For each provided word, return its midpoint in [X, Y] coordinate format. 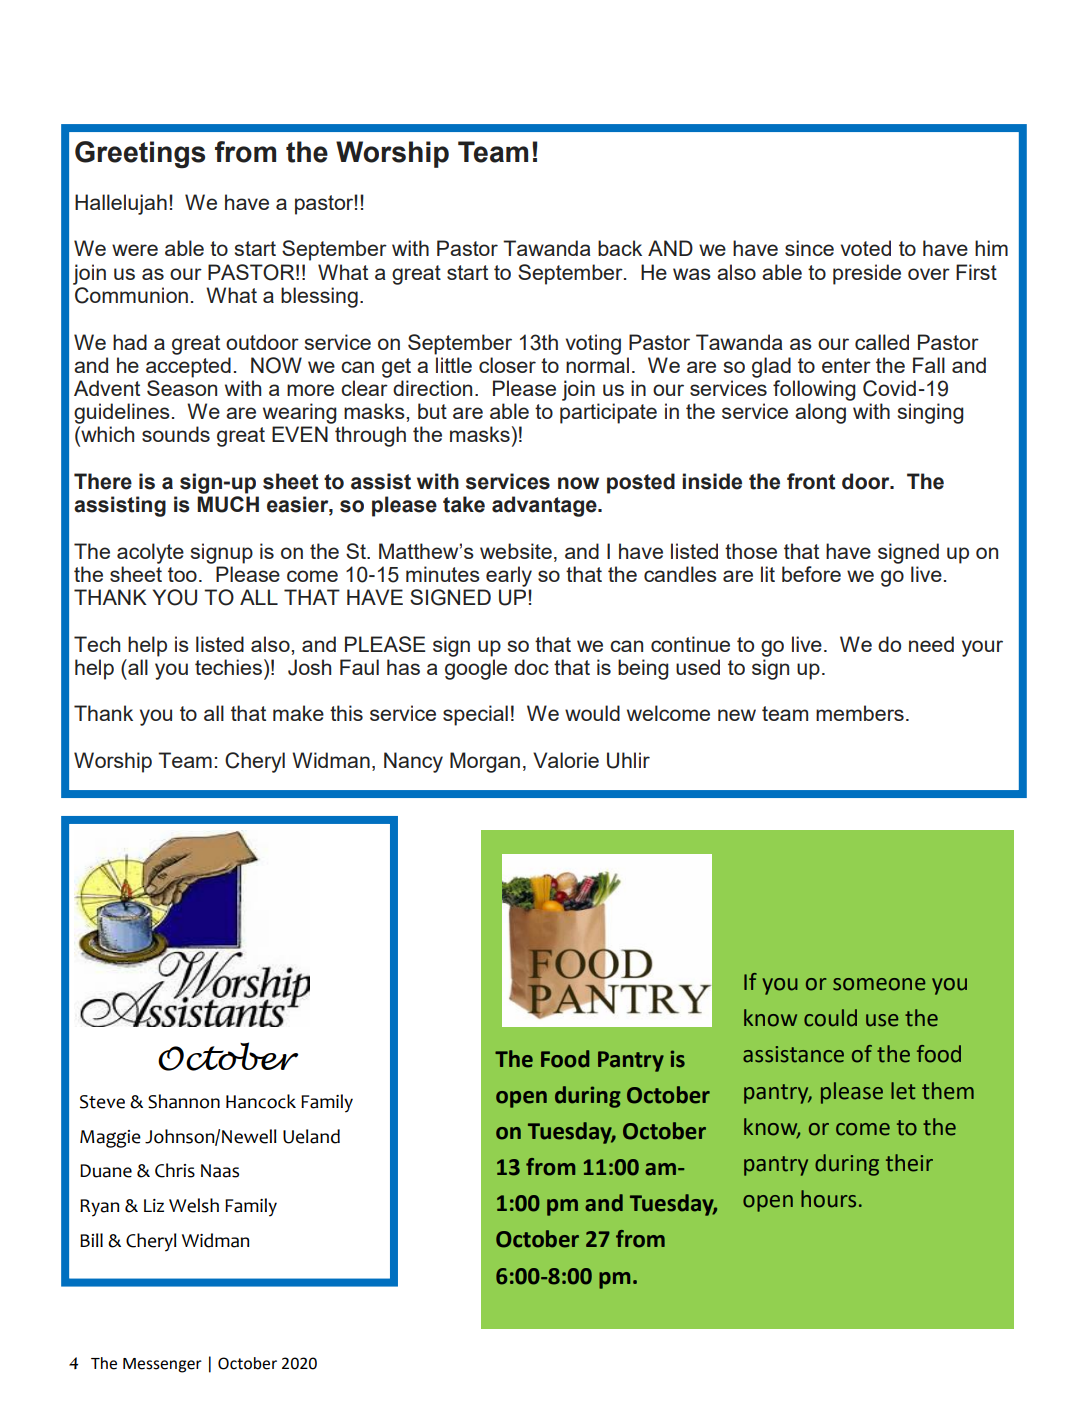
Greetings [140, 155]
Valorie [566, 760]
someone [879, 984]
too [182, 574]
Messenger [162, 1365]
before [811, 574]
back [620, 248]
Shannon [184, 1101]
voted [866, 248]
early [509, 576]
